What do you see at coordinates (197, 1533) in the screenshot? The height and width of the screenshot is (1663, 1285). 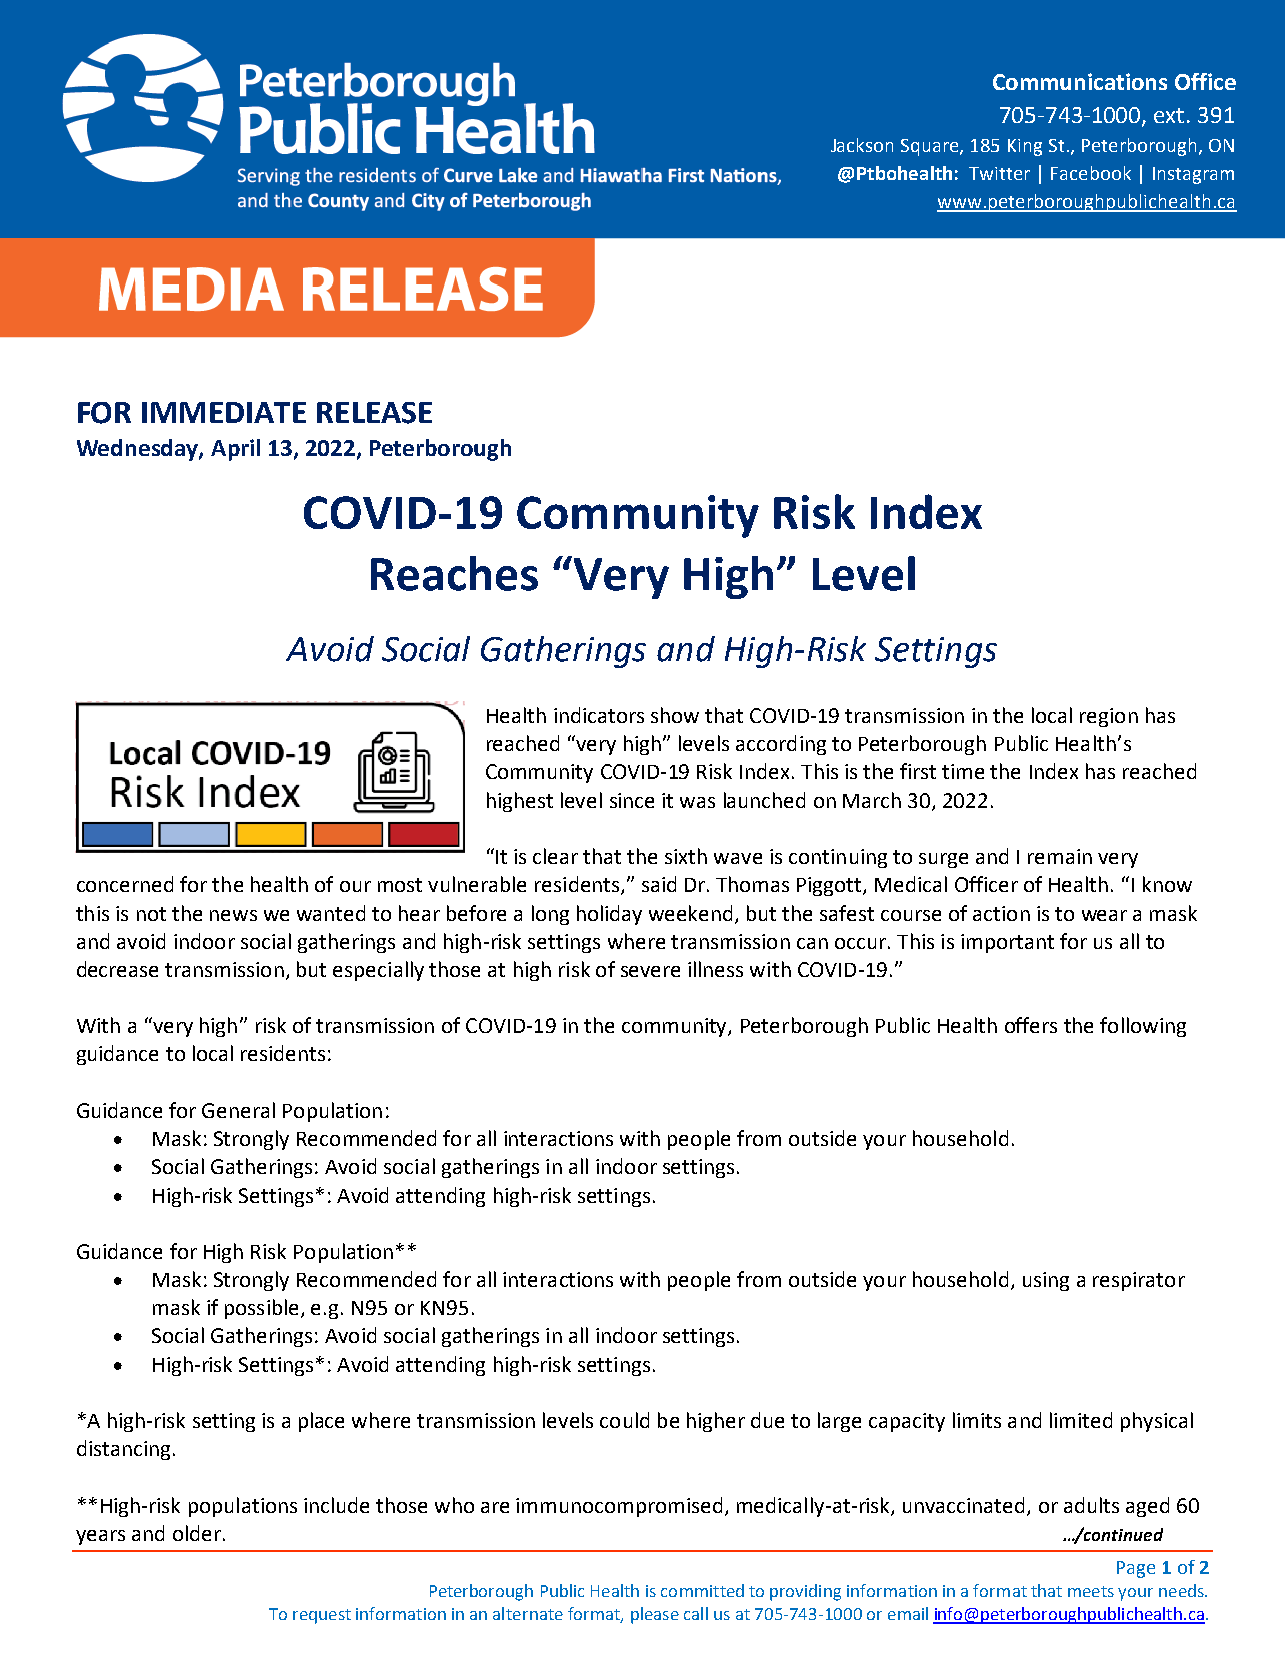 I see `older` at bounding box center [197, 1533].
